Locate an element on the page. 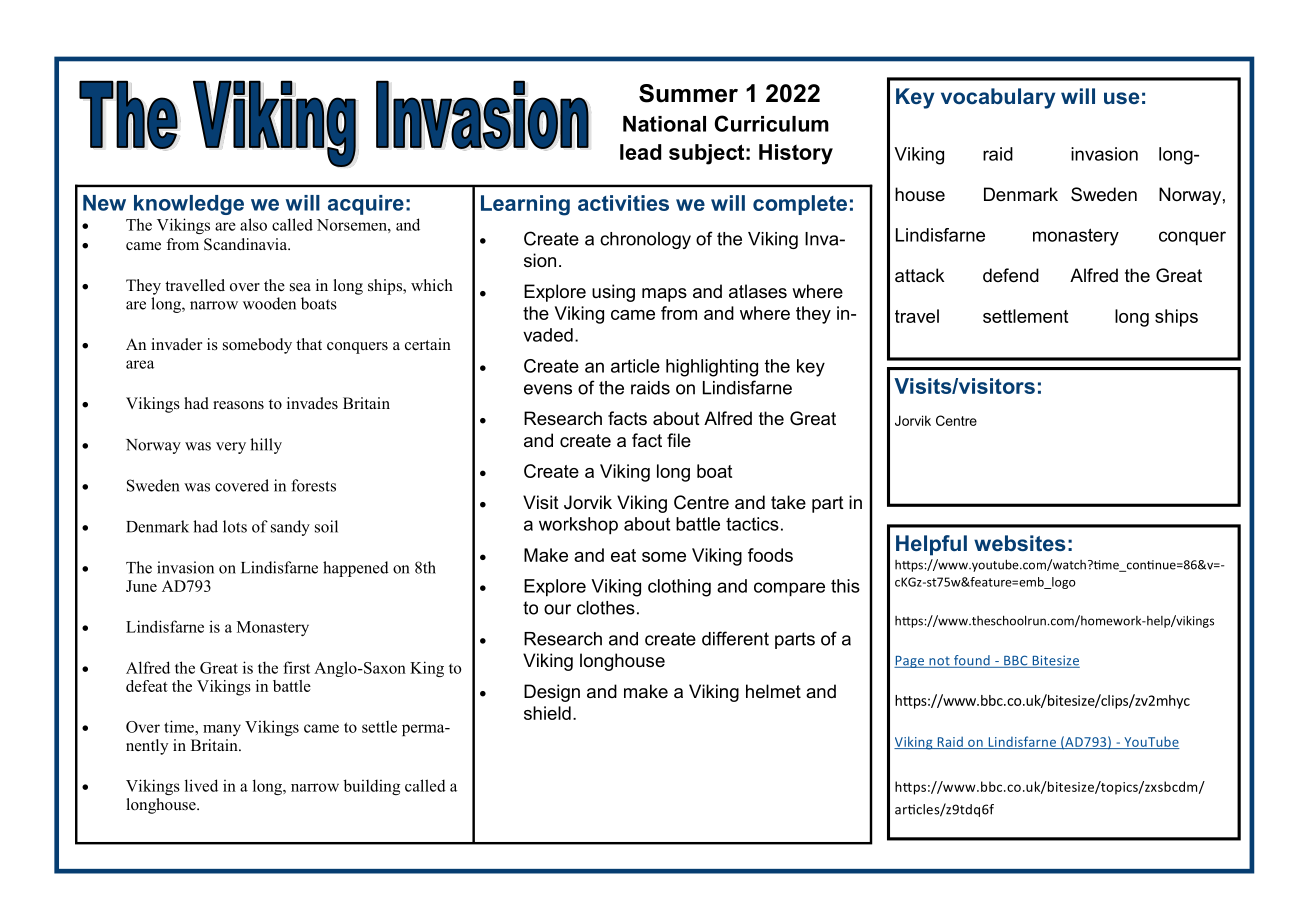 This document has height=924, width=1308. websites is located at coordinates (1020, 543).
